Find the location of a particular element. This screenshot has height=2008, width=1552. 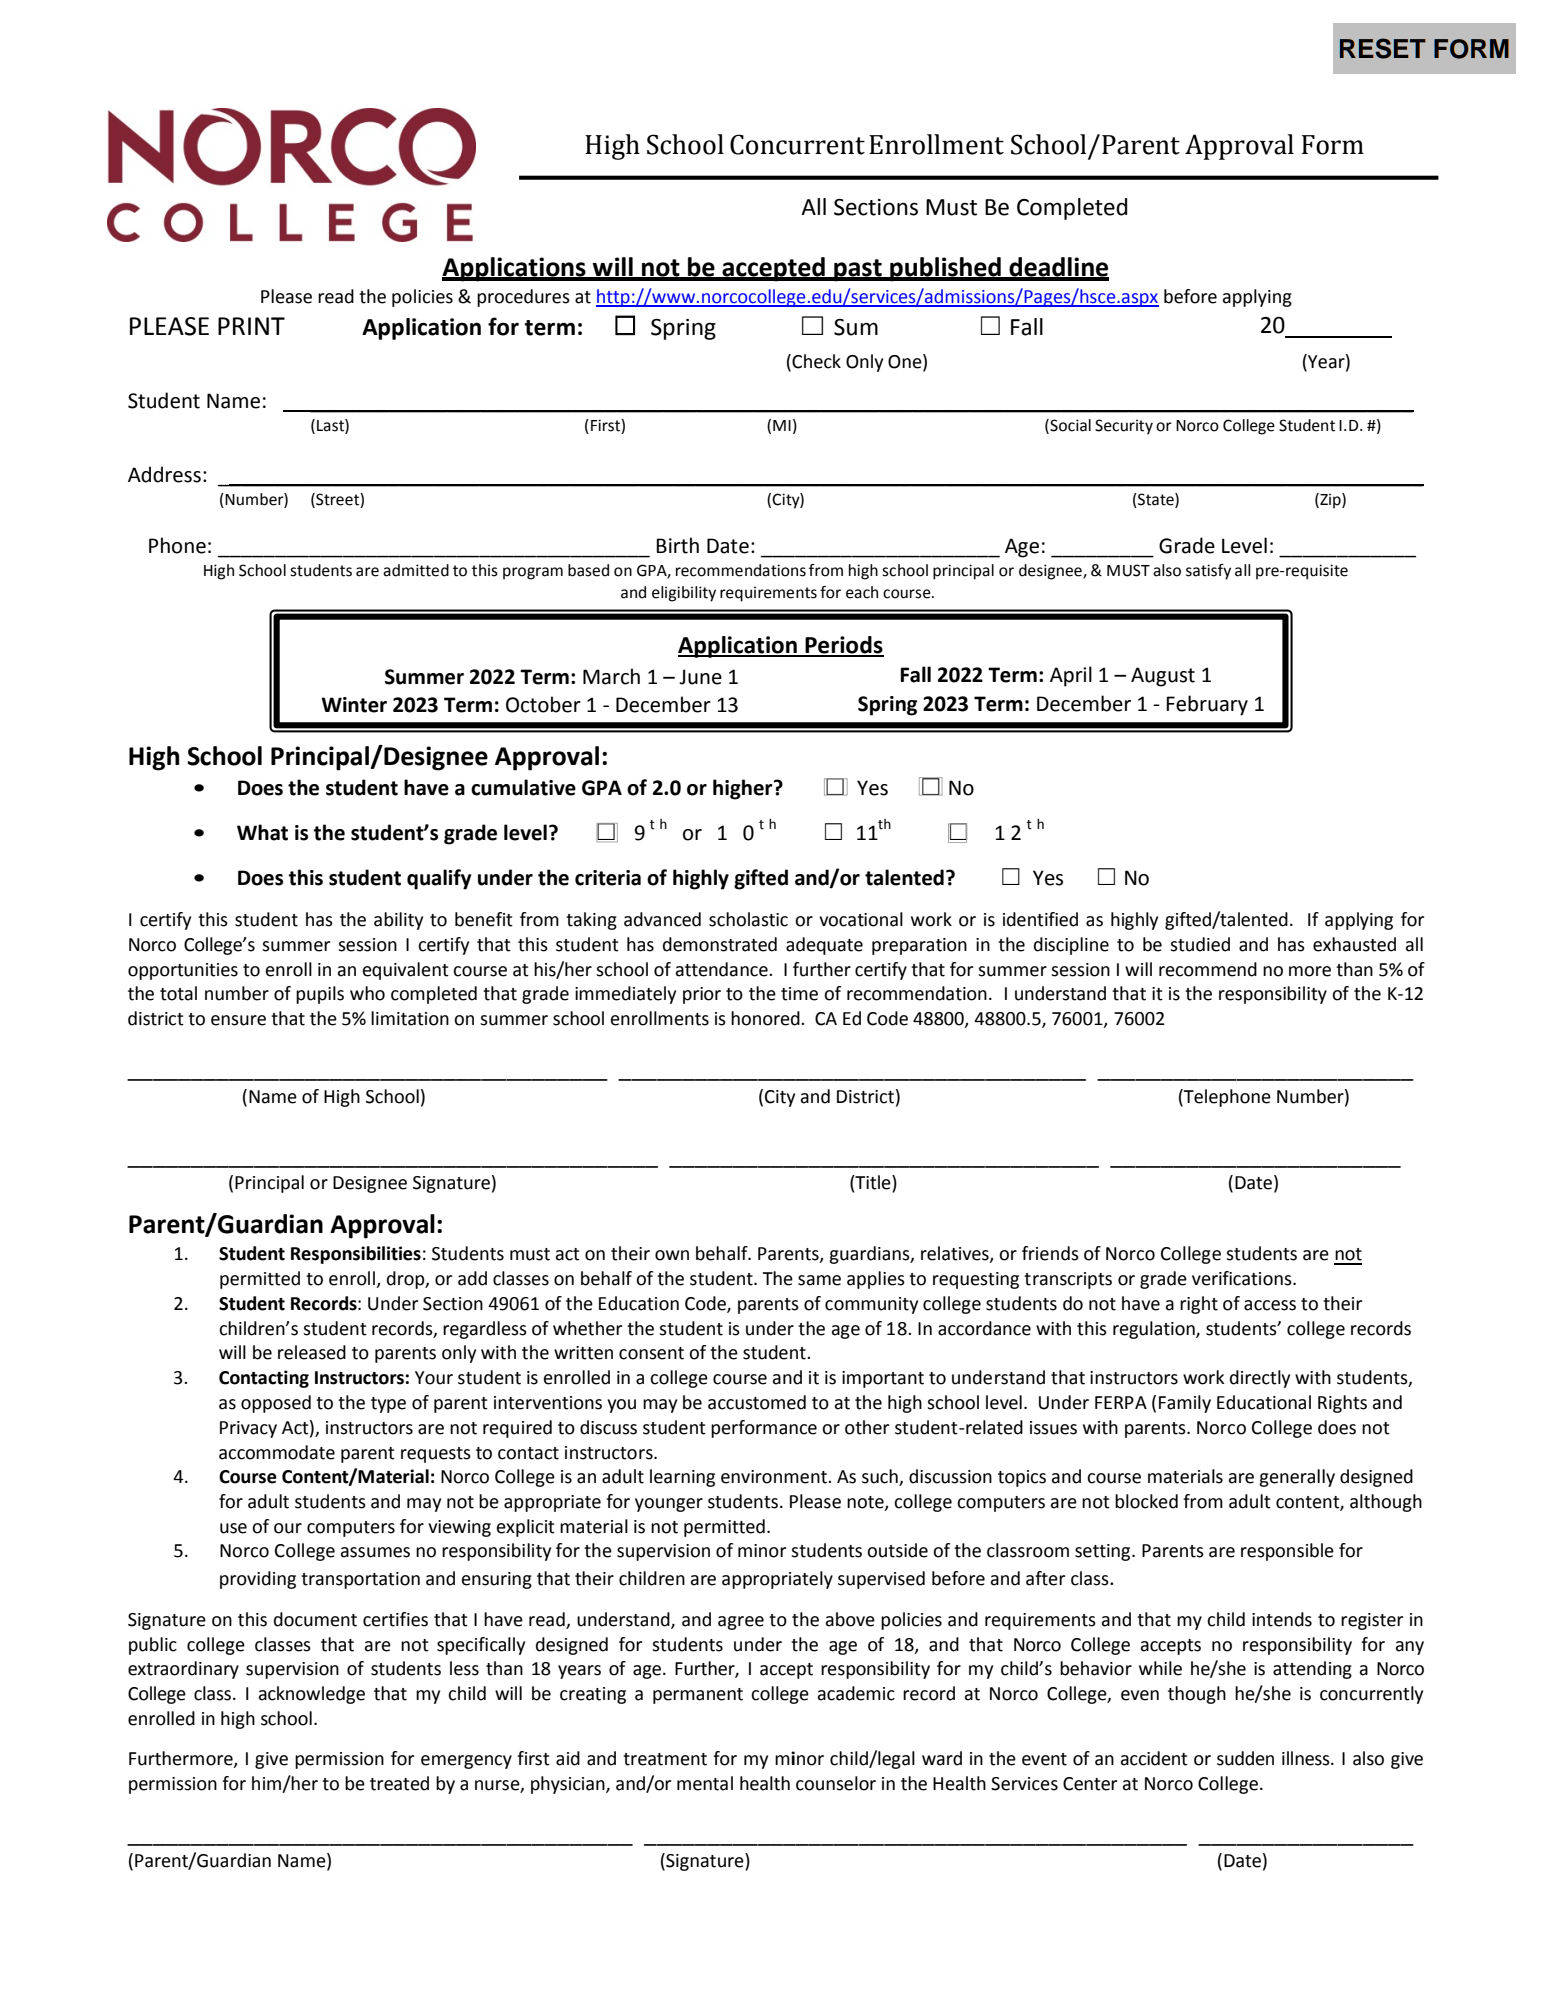

acknowledge is located at coordinates (312, 1695).
